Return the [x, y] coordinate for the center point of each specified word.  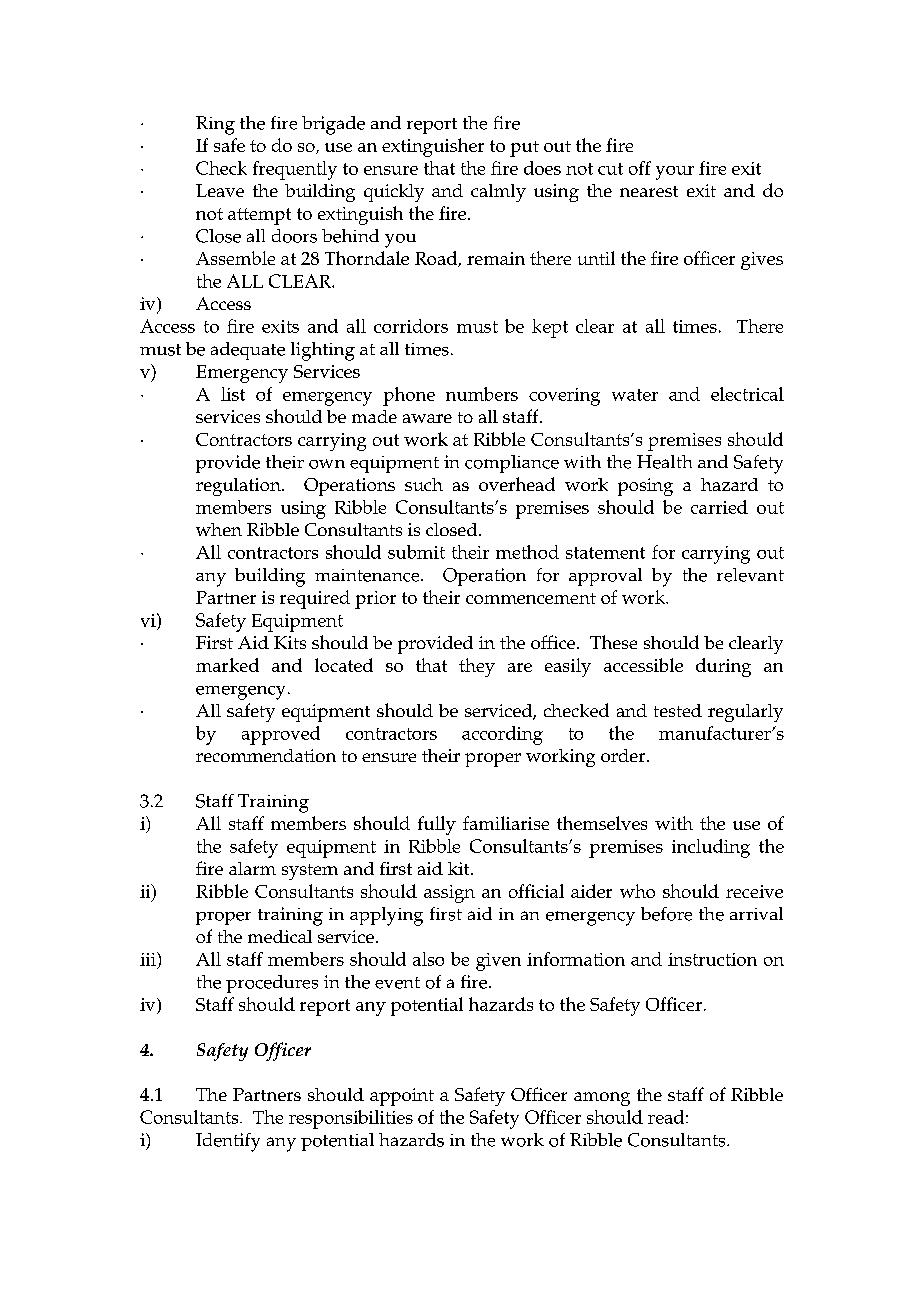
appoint [402, 1097]
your [675, 173]
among [602, 1099]
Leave [220, 190]
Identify [228, 1142]
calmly [498, 193]
